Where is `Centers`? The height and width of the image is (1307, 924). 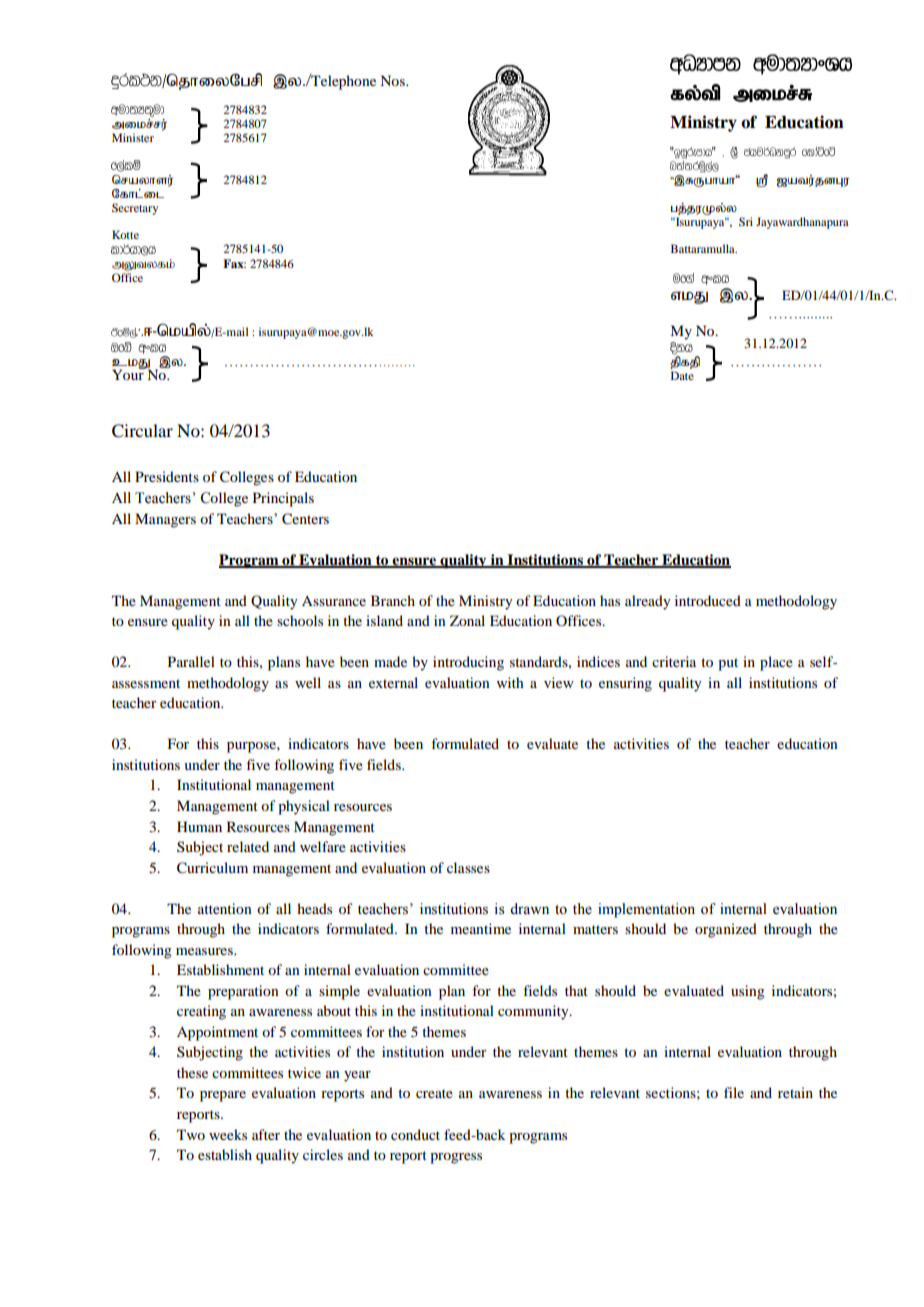 Centers is located at coordinates (305, 519).
